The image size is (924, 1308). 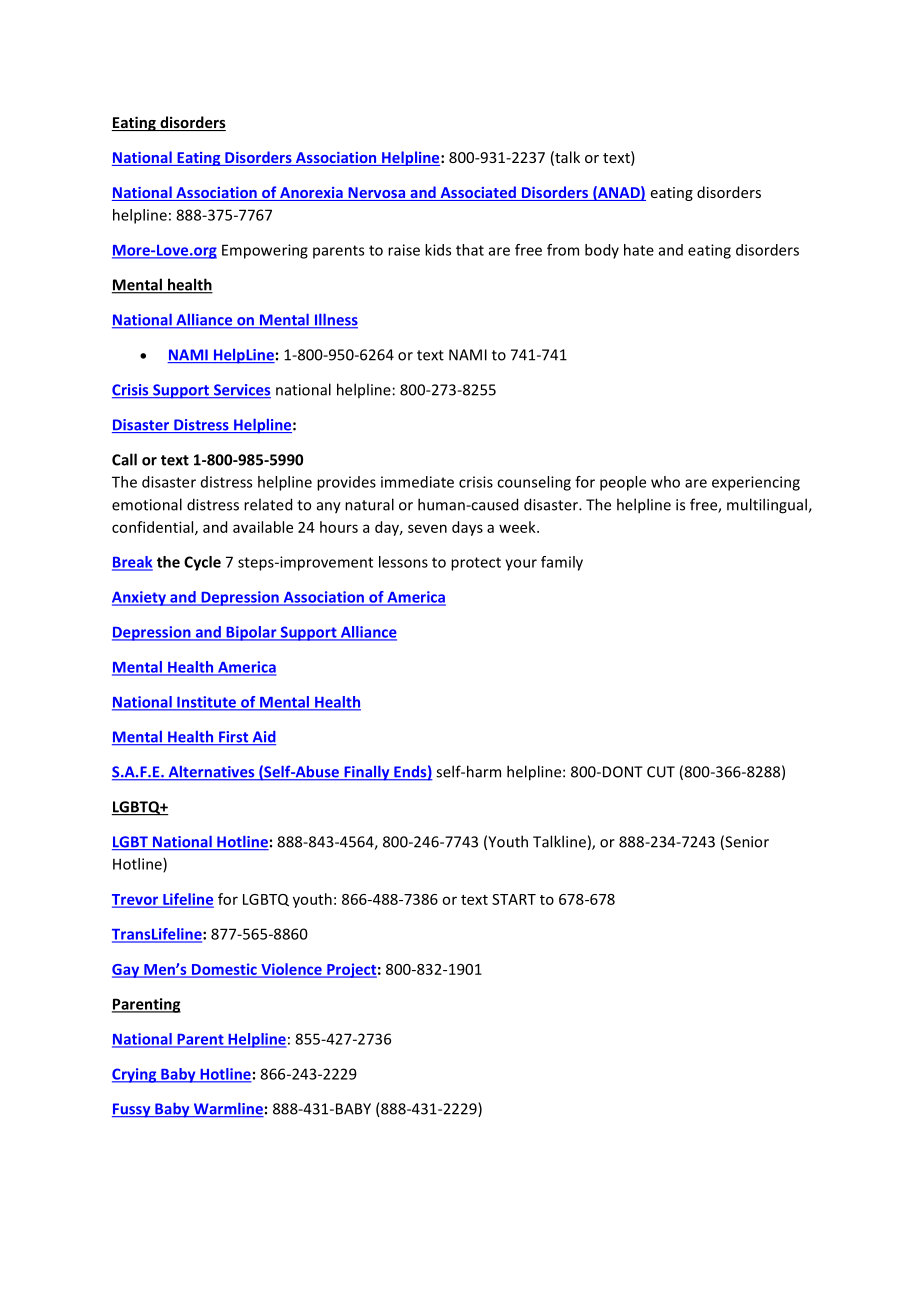 What do you see at coordinates (639, 250) in the page?
I see `hate` at bounding box center [639, 250].
